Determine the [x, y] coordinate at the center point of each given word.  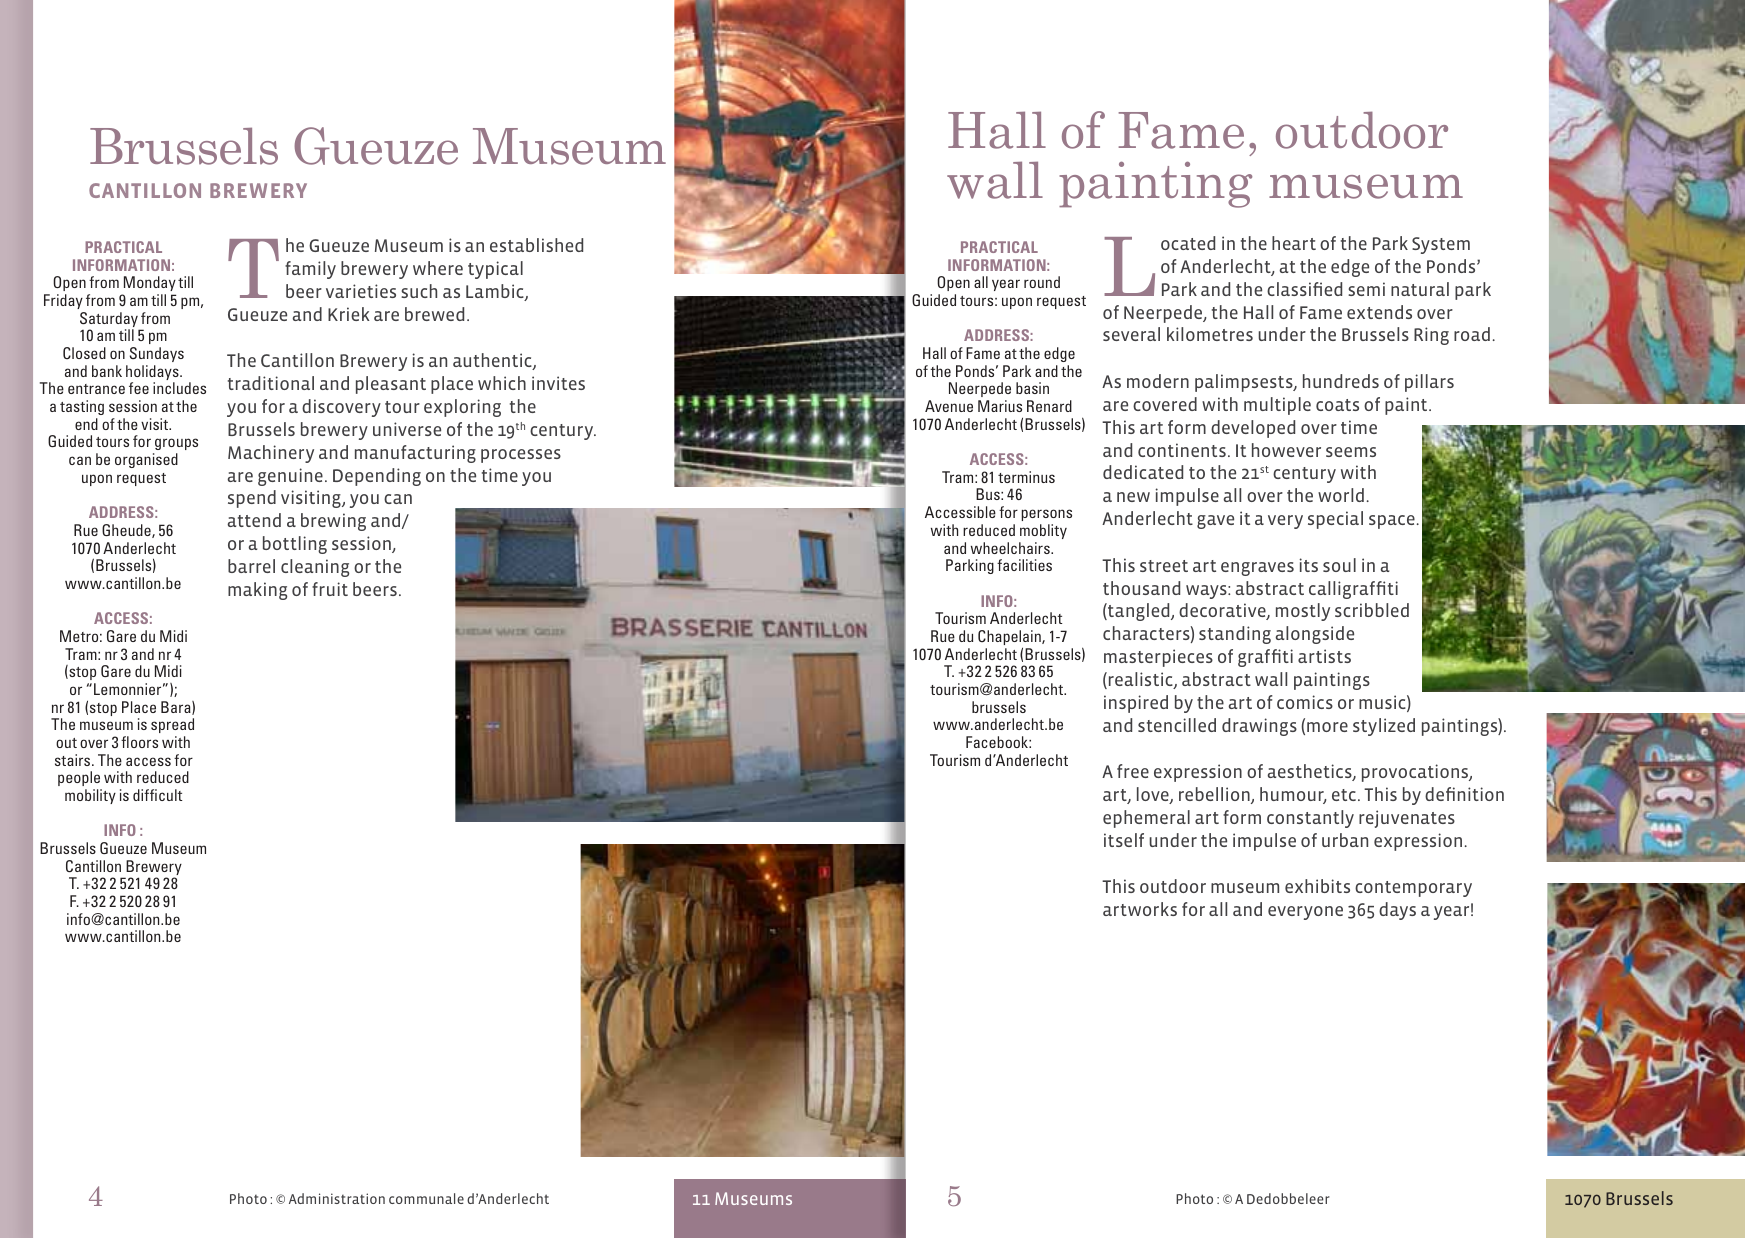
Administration [337, 1198]
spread [172, 725]
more [1327, 727]
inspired [1136, 704]
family [310, 270]
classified [1304, 289]
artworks [1140, 909]
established [536, 245]
